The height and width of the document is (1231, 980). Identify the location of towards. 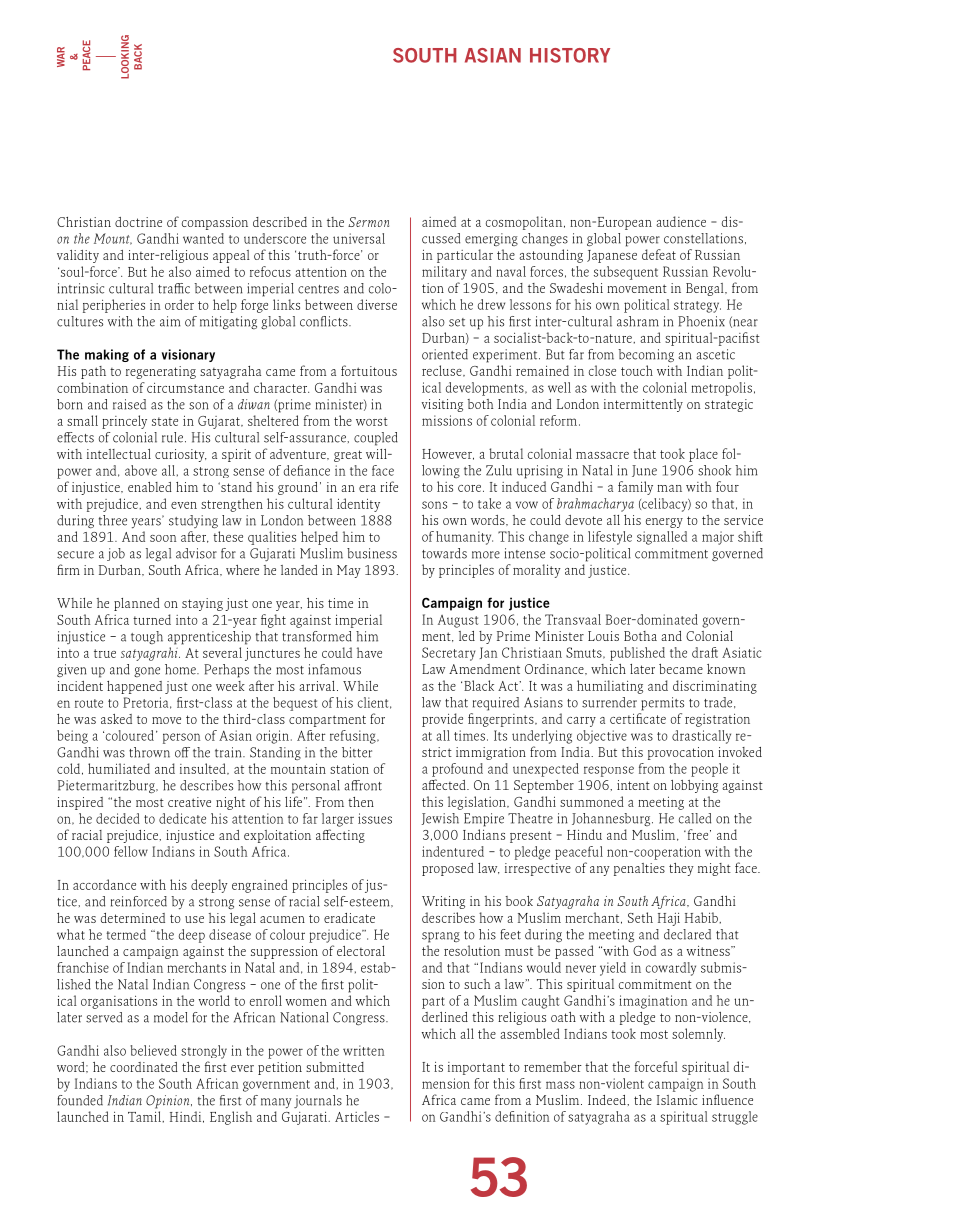
(444, 553).
